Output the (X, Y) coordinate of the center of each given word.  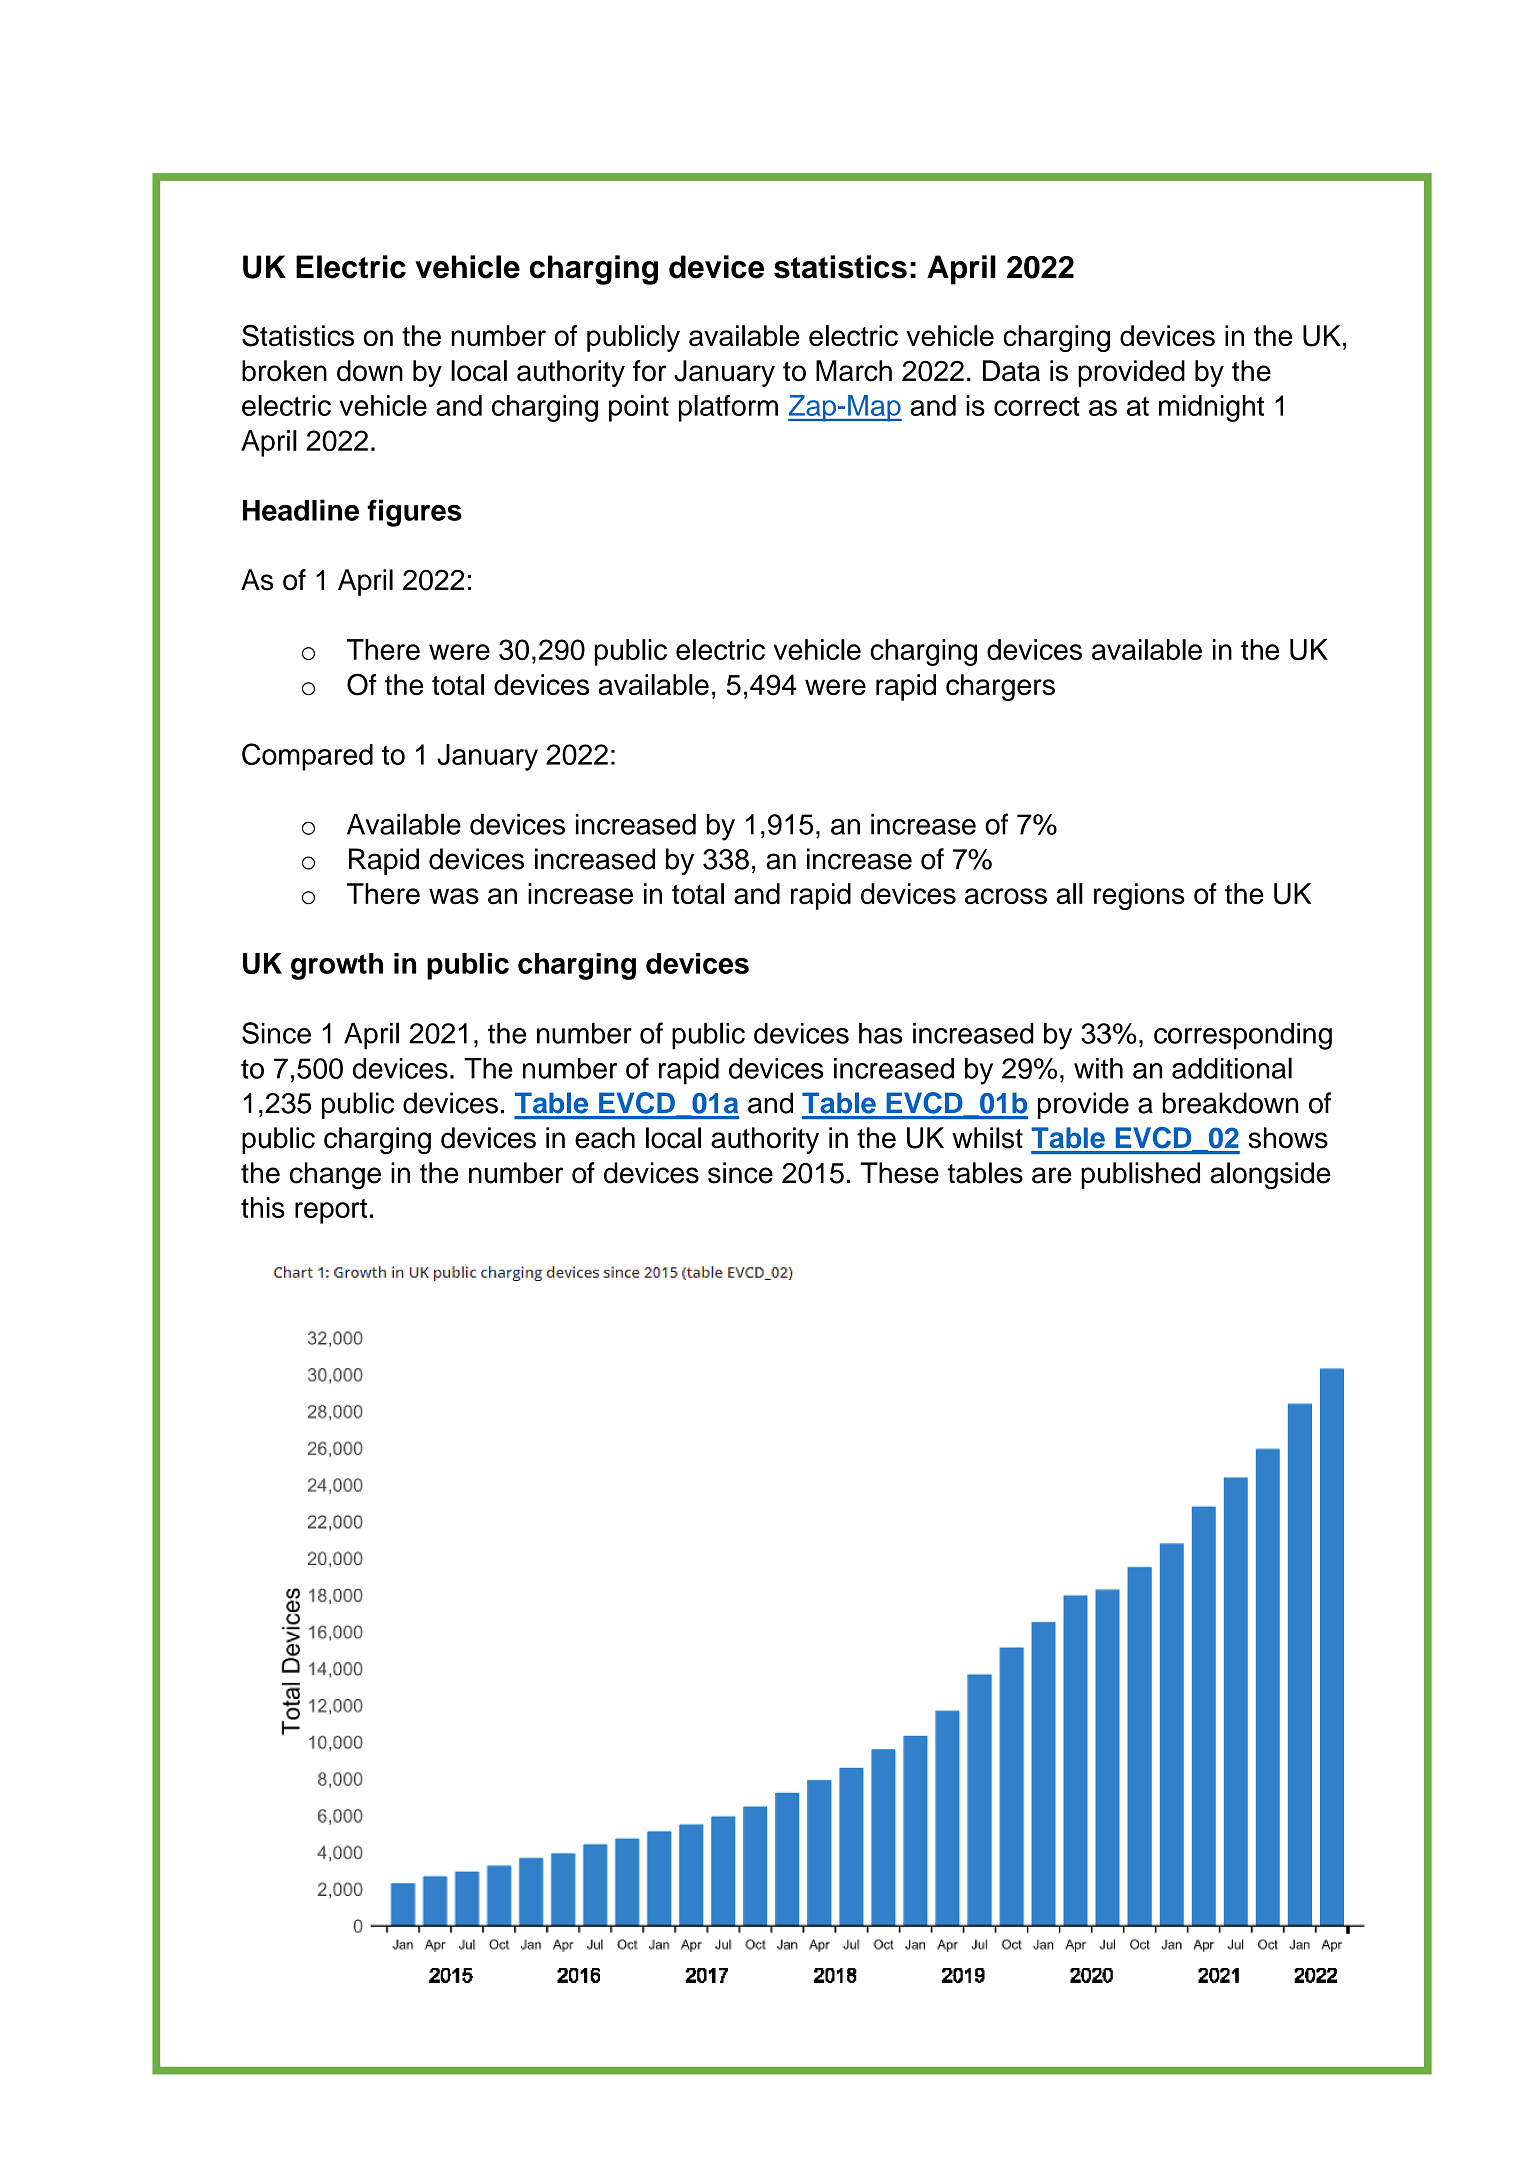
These (899, 1173)
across (1006, 896)
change (335, 1175)
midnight (1211, 408)
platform (728, 408)
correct (1037, 406)
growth (337, 966)
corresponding (1243, 1036)
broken (284, 371)
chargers (1000, 687)
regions (1139, 896)
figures (414, 513)
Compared (307, 757)
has (881, 1033)
